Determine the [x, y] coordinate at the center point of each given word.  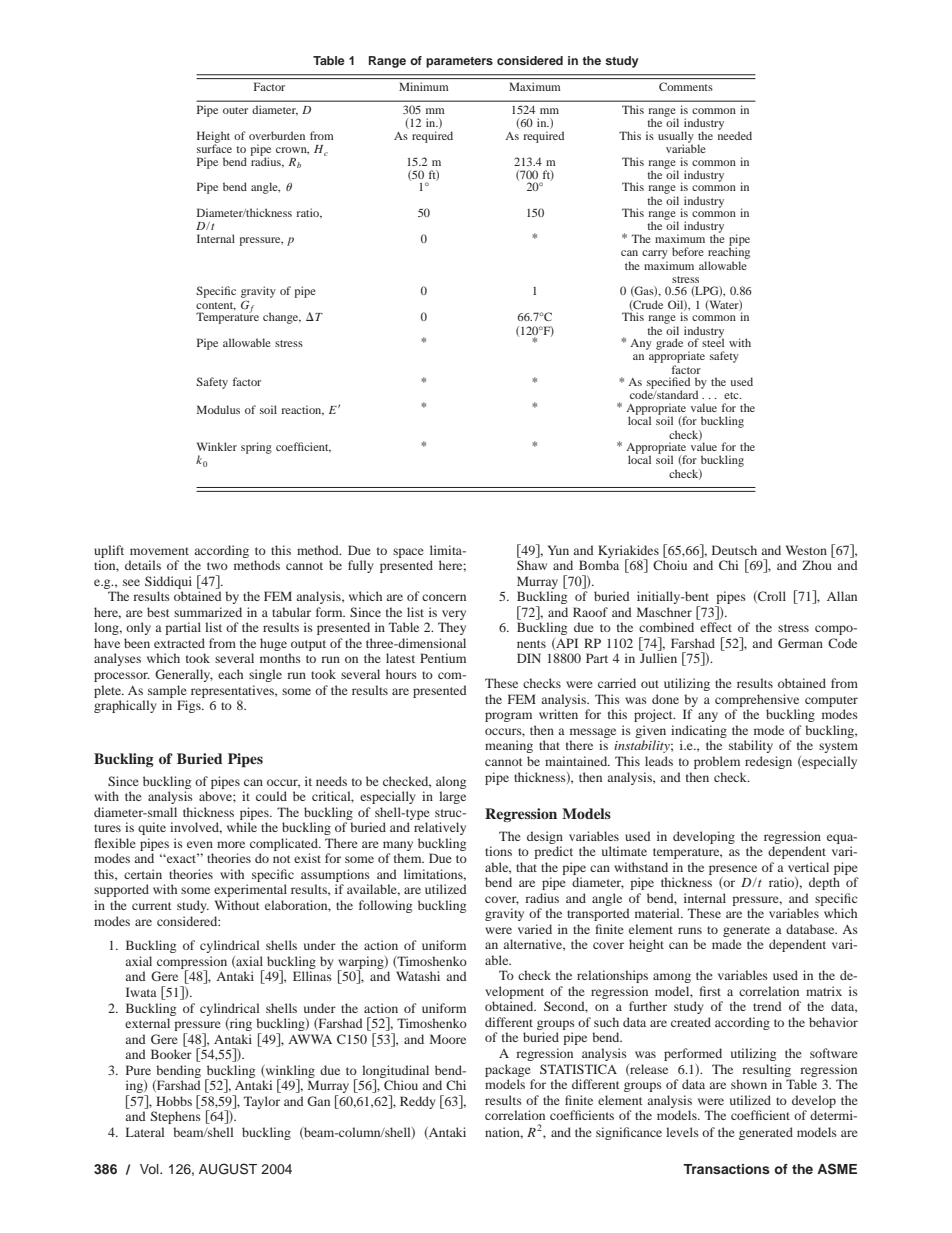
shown [749, 1084]
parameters [459, 62]
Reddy [418, 1102]
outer [235, 110]
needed [735, 134]
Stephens [176, 1117]
